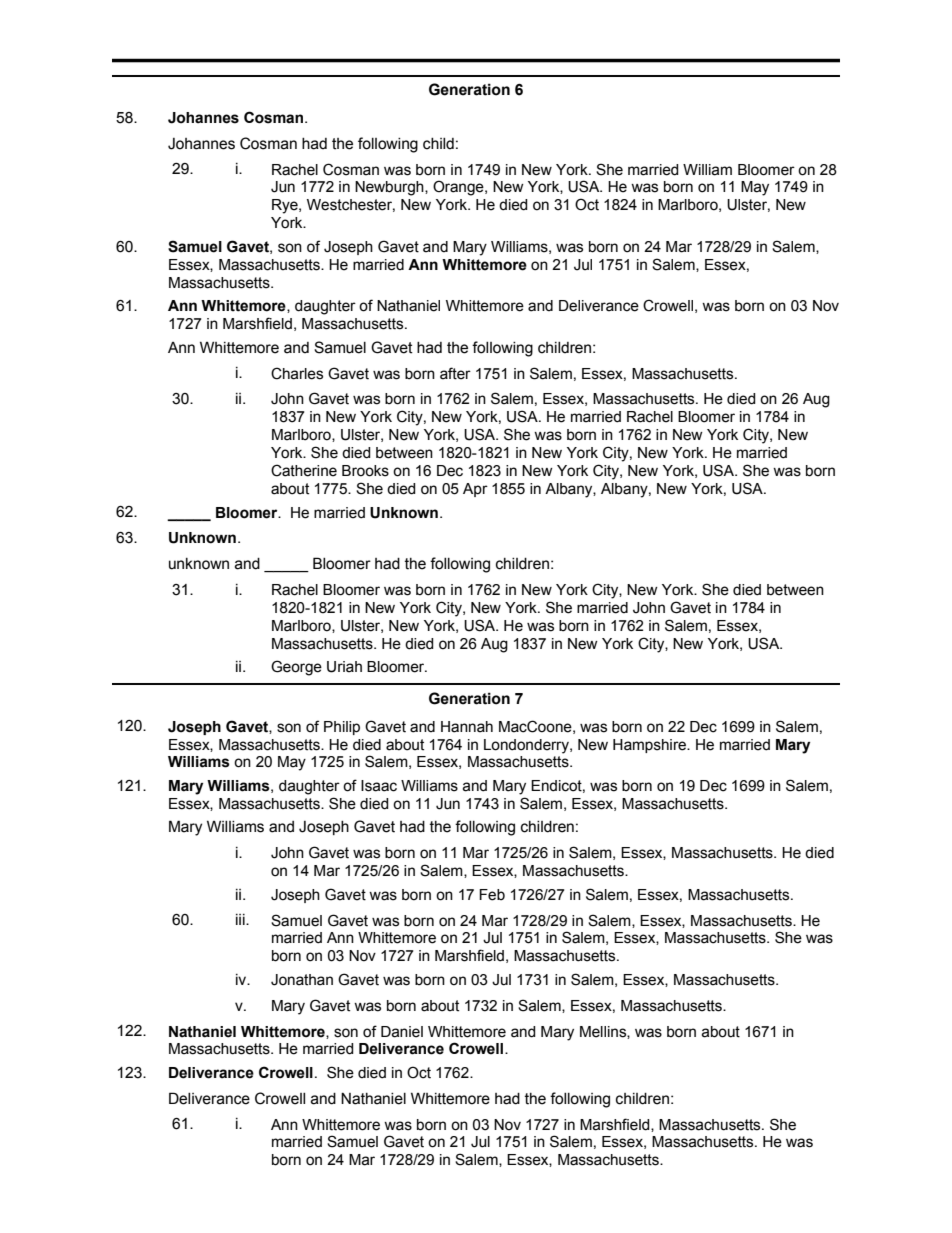 The image size is (952, 1233). What do you see at coordinates (492, 895) in the image?
I see `Feb` at bounding box center [492, 895].
